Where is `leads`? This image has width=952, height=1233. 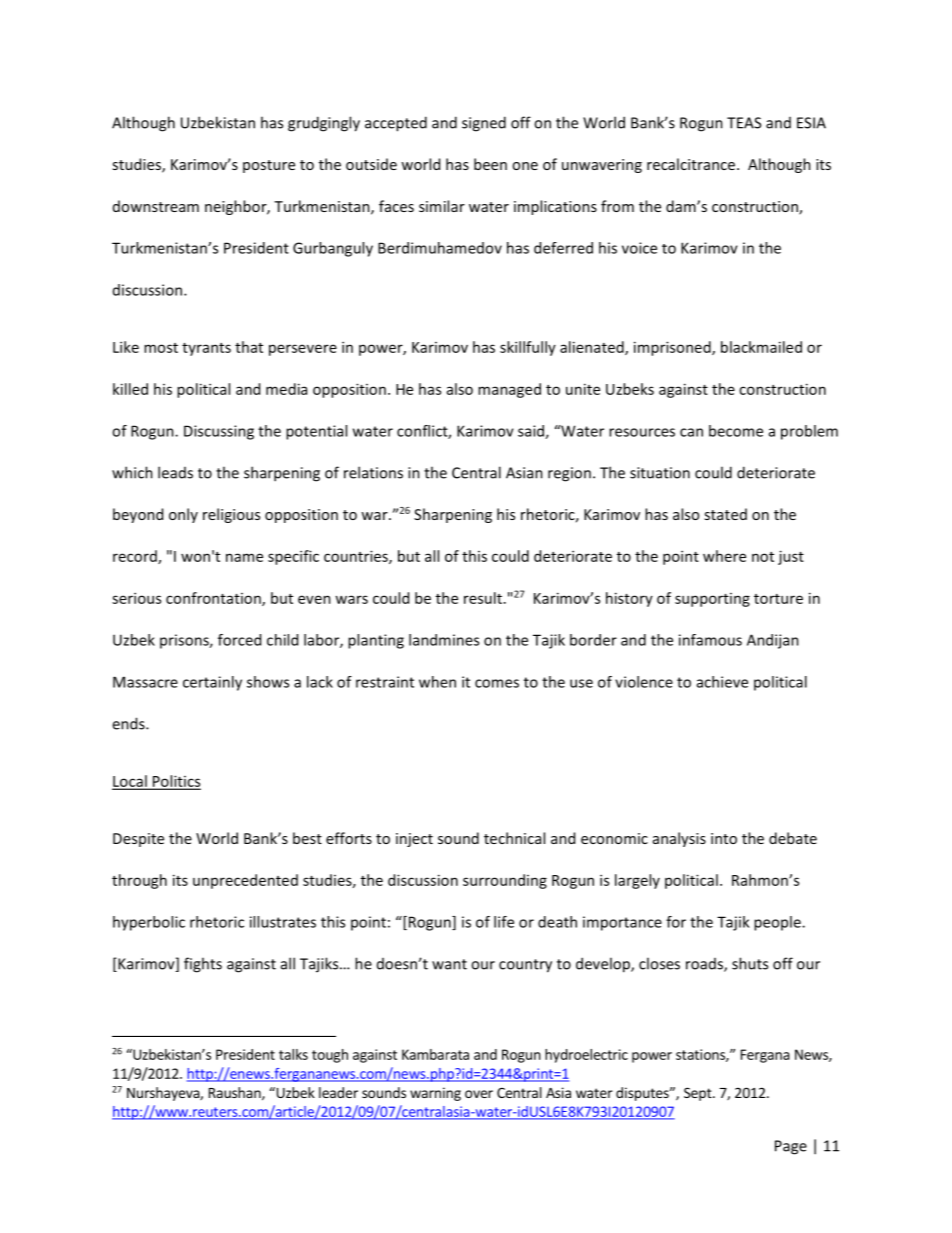
leads is located at coordinates (175, 472).
